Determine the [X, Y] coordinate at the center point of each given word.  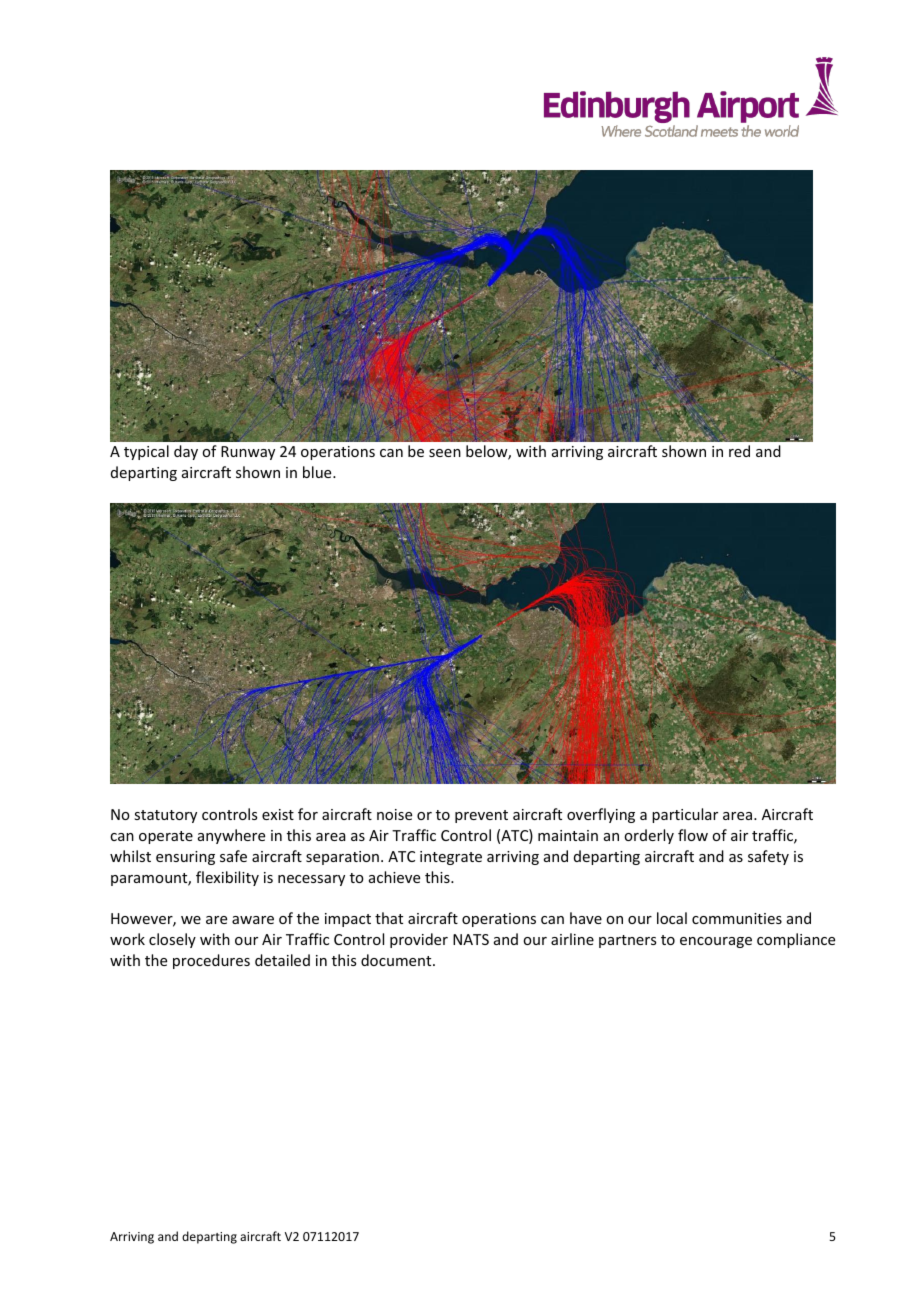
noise [394, 814]
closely [172, 940]
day [186, 452]
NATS [471, 939]
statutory [165, 816]
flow [693, 835]
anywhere [231, 836]
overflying [601, 815]
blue [318, 472]
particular [685, 815]
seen [445, 453]
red [739, 451]
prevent [481, 816]
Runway [248, 453]
